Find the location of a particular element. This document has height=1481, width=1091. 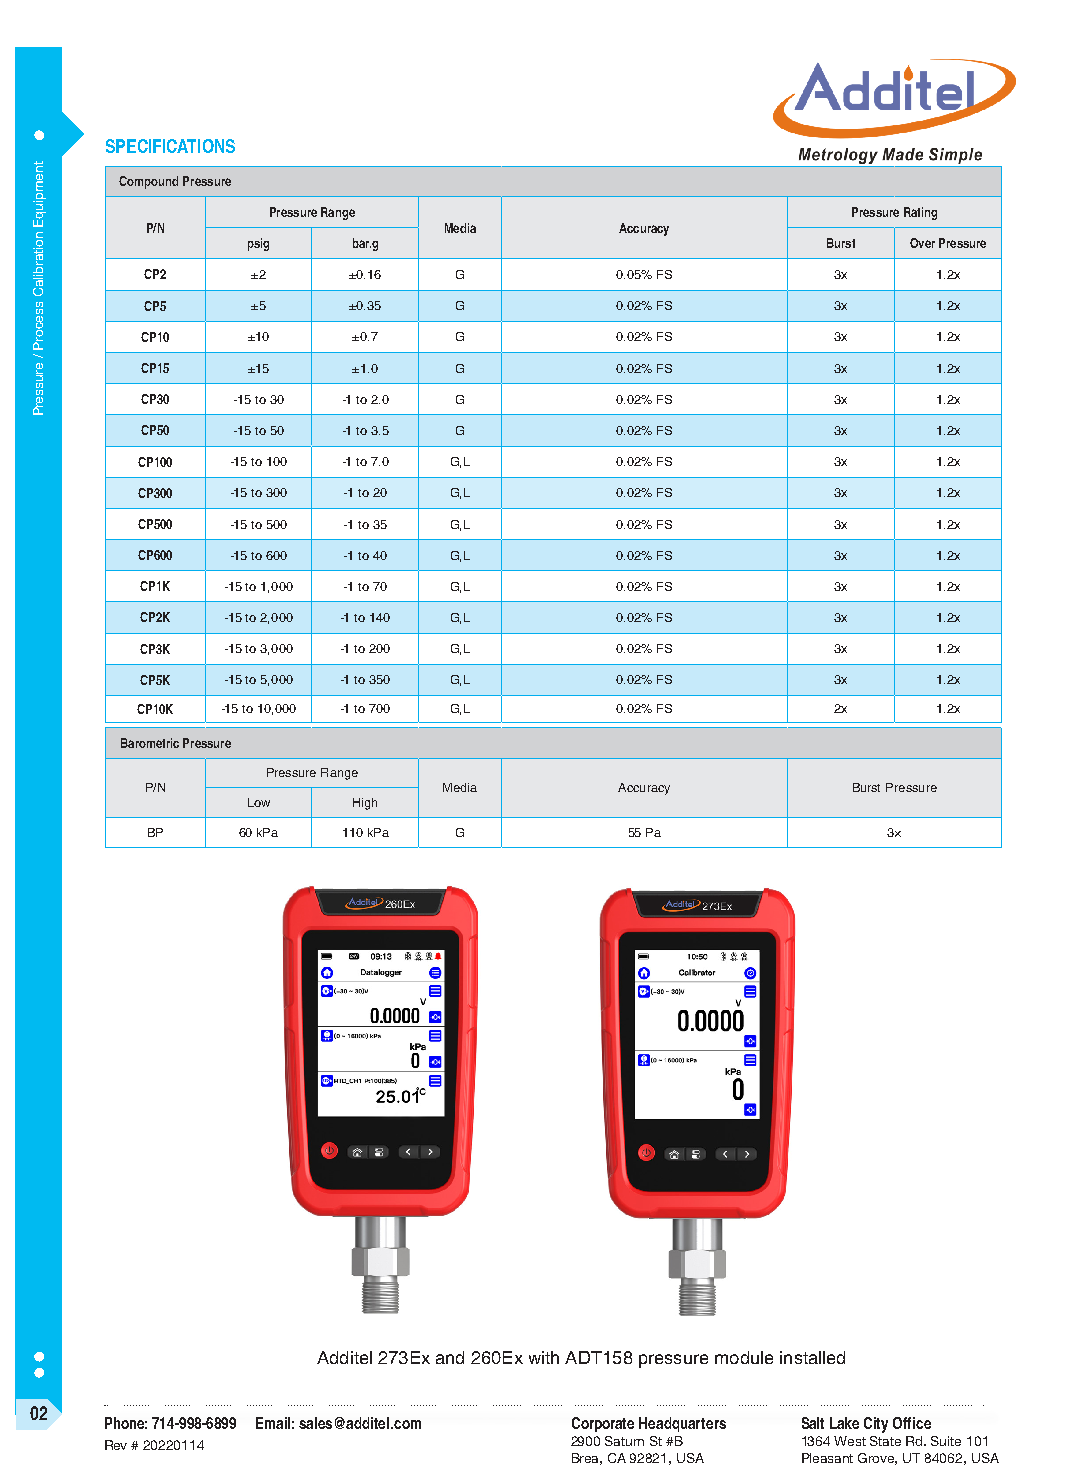

psig is located at coordinates (258, 244).
